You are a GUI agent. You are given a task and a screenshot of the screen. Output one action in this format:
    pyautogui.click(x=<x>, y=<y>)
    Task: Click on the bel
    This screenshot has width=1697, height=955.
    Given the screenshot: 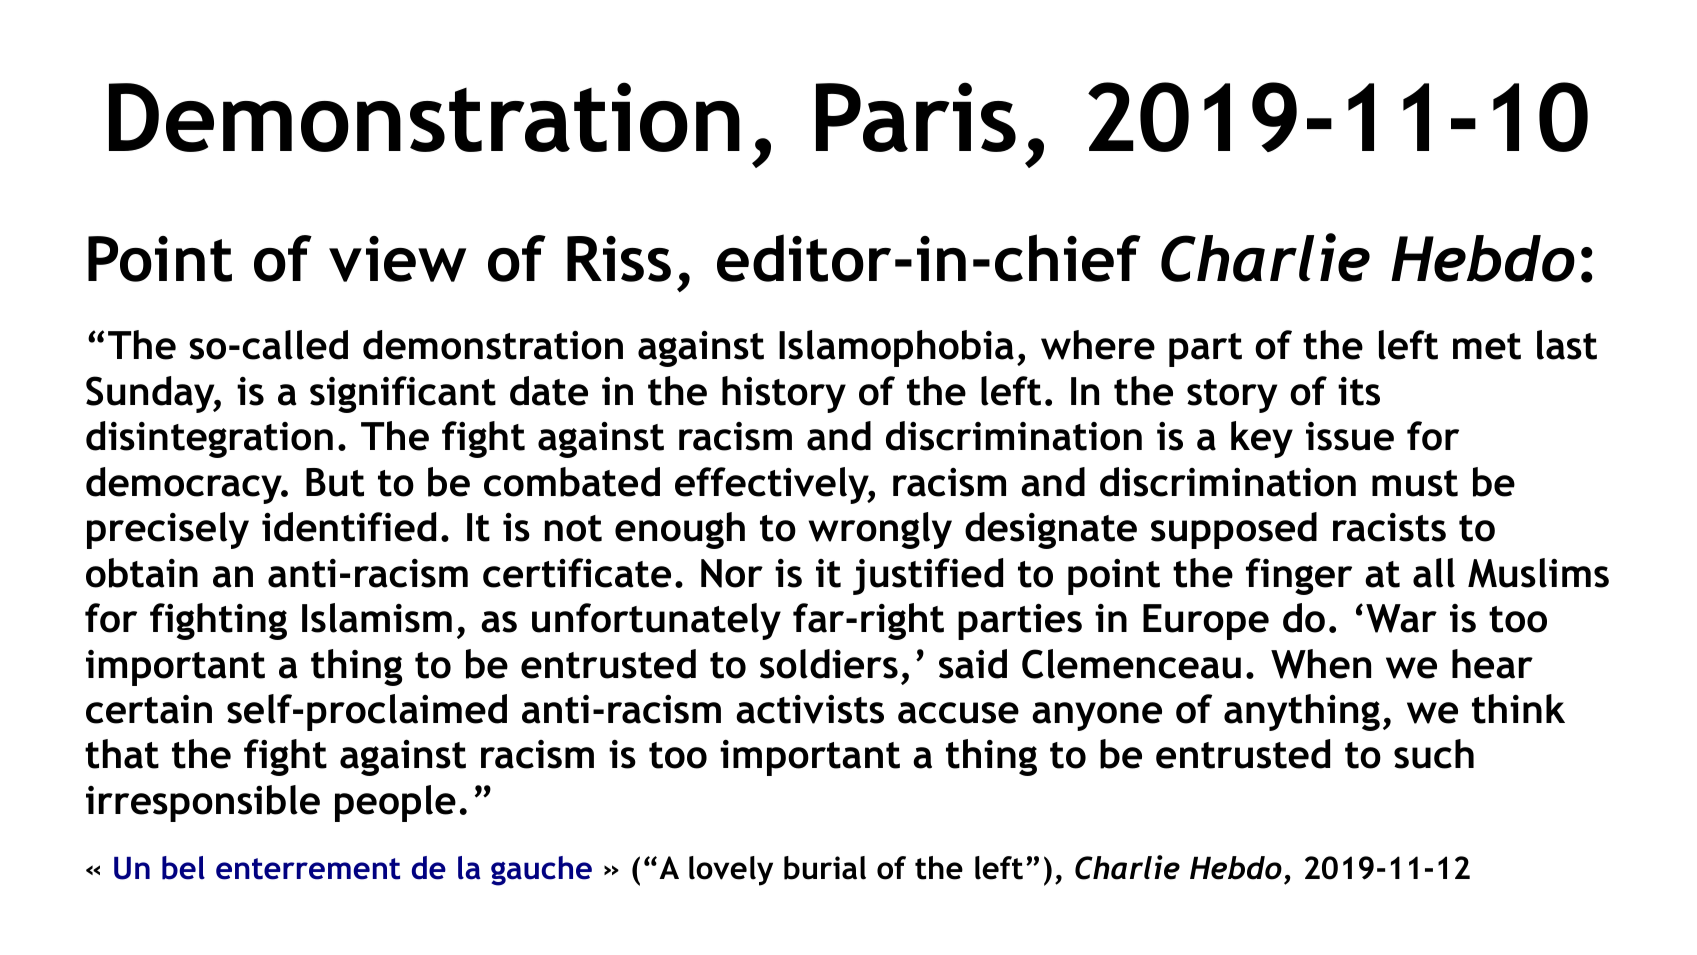 What is the action you would take?
    pyautogui.click(x=183, y=868)
